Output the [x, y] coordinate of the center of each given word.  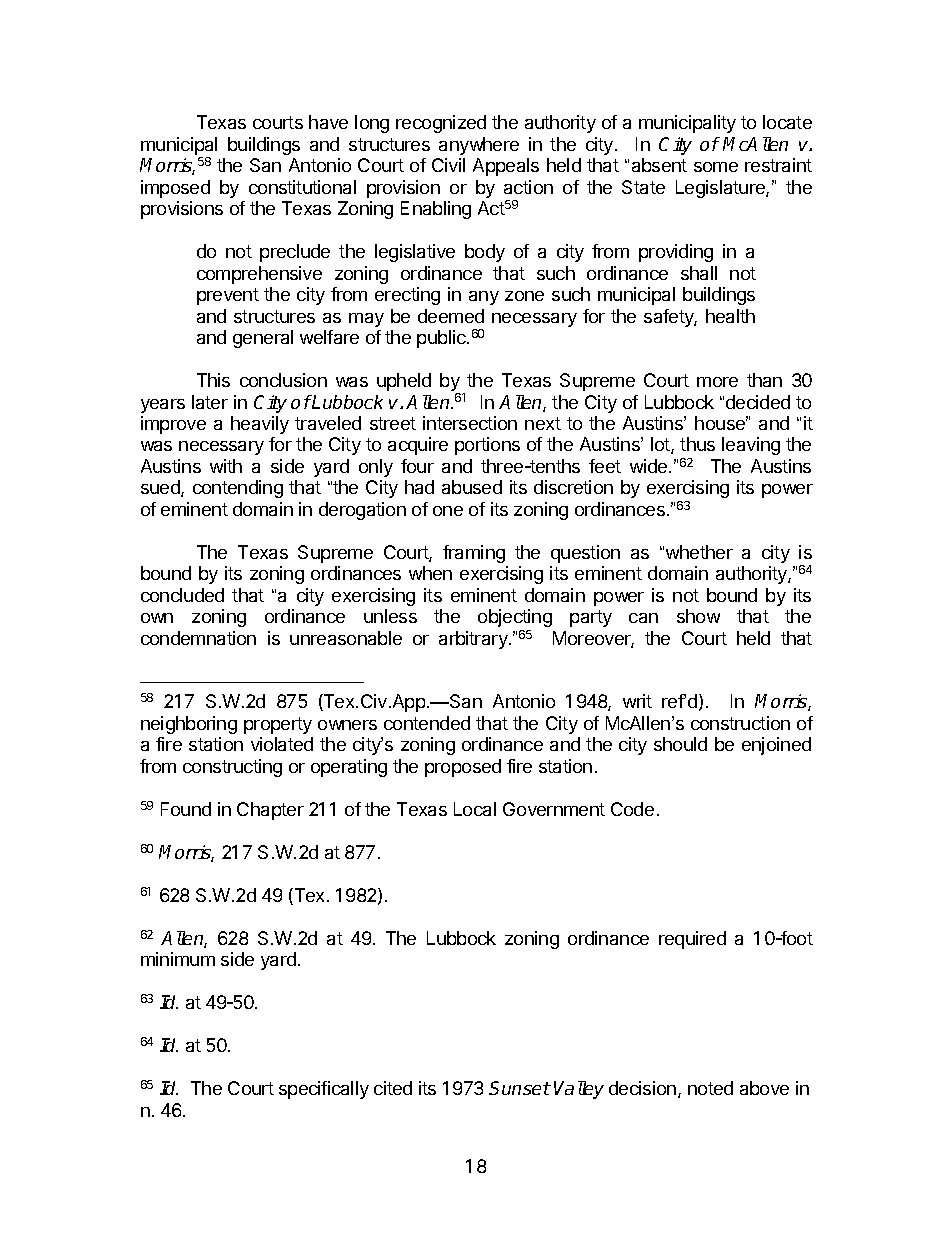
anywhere [479, 146]
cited [393, 1088]
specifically [324, 1090]
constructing [232, 768]
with [226, 466]
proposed [463, 768]
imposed [175, 189]
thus [697, 444]
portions [487, 446]
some [716, 167]
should [680, 744]
